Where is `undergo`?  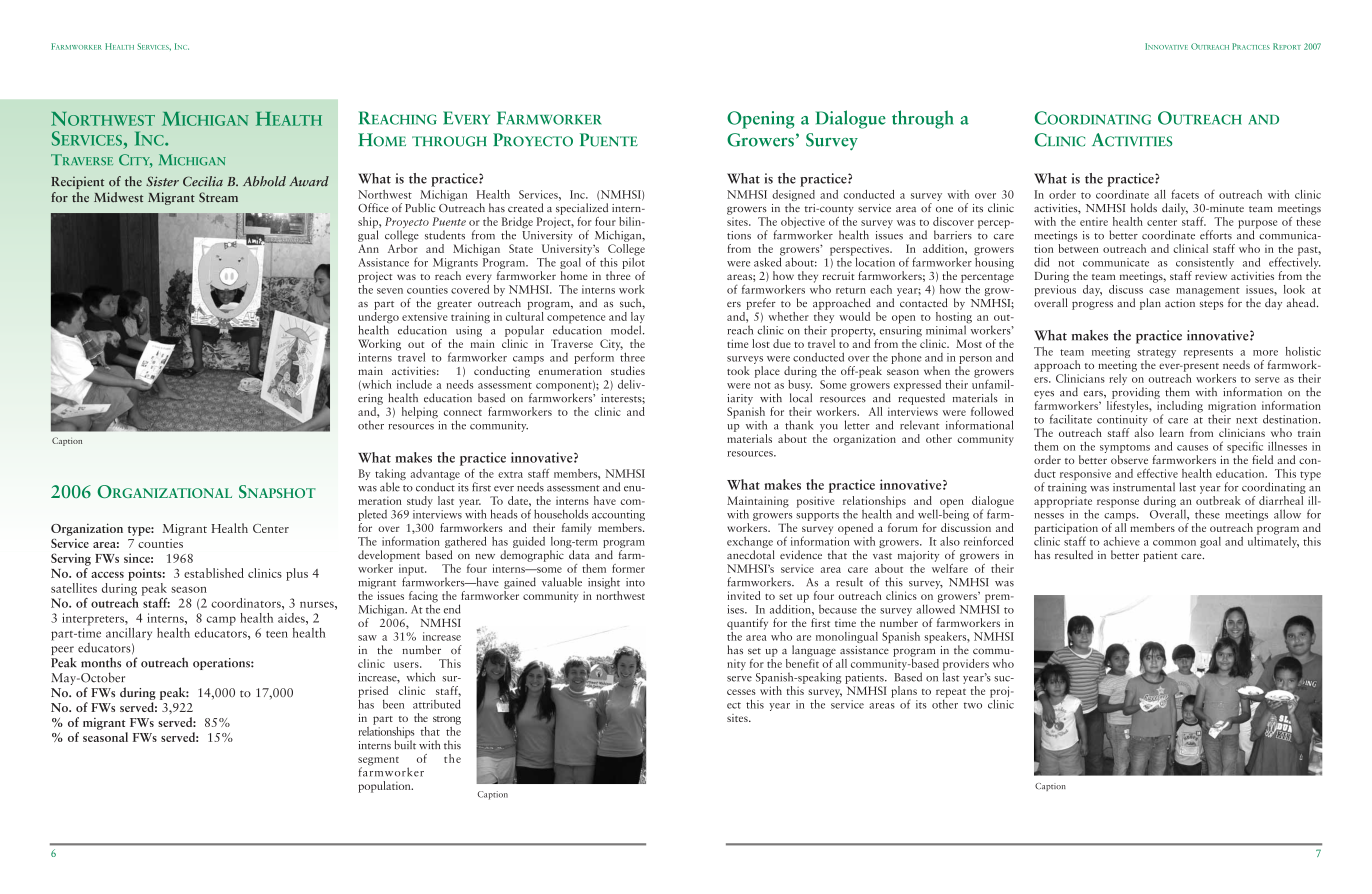 undergo is located at coordinates (378, 317).
